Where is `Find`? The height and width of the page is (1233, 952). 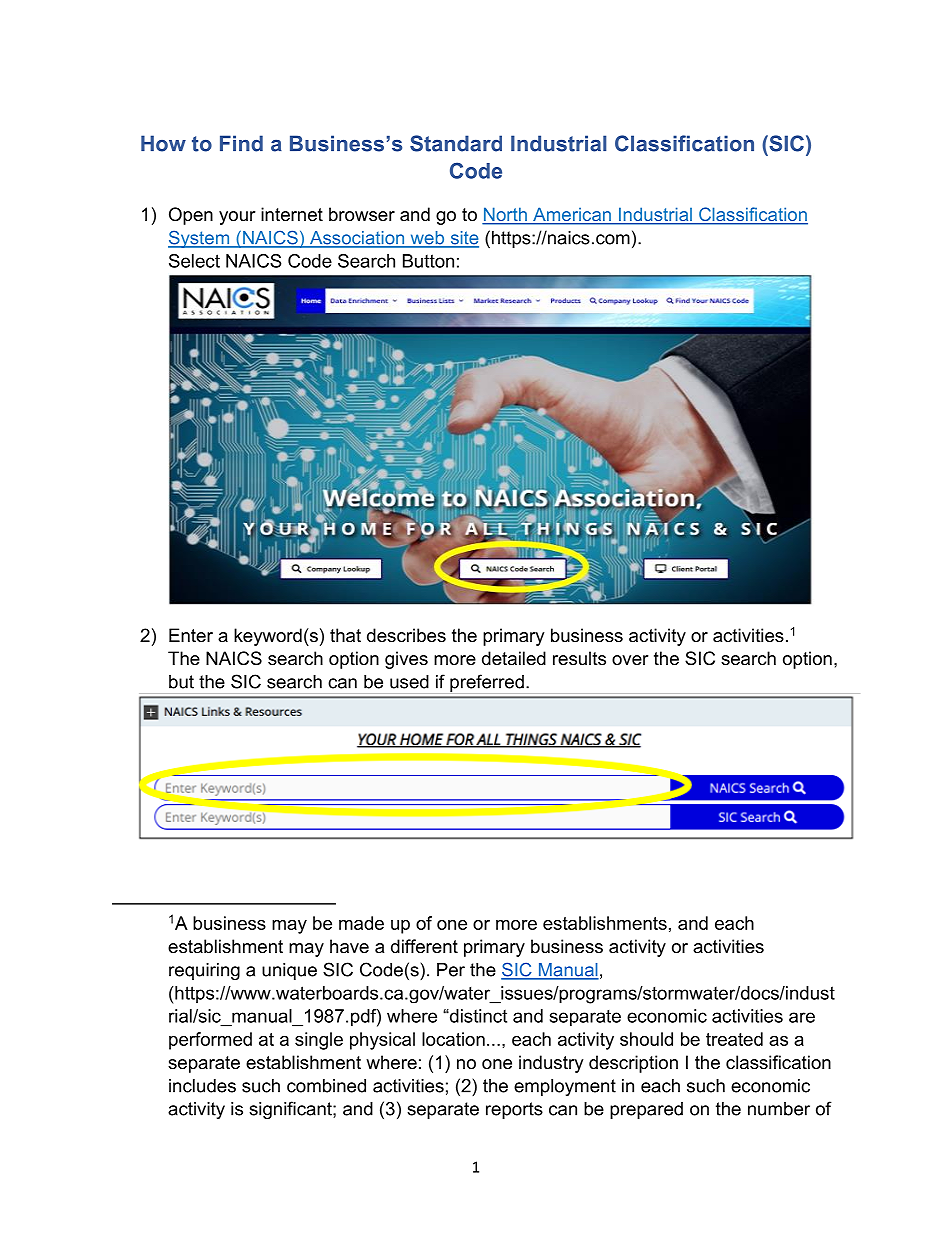 Find is located at coordinates (241, 143).
